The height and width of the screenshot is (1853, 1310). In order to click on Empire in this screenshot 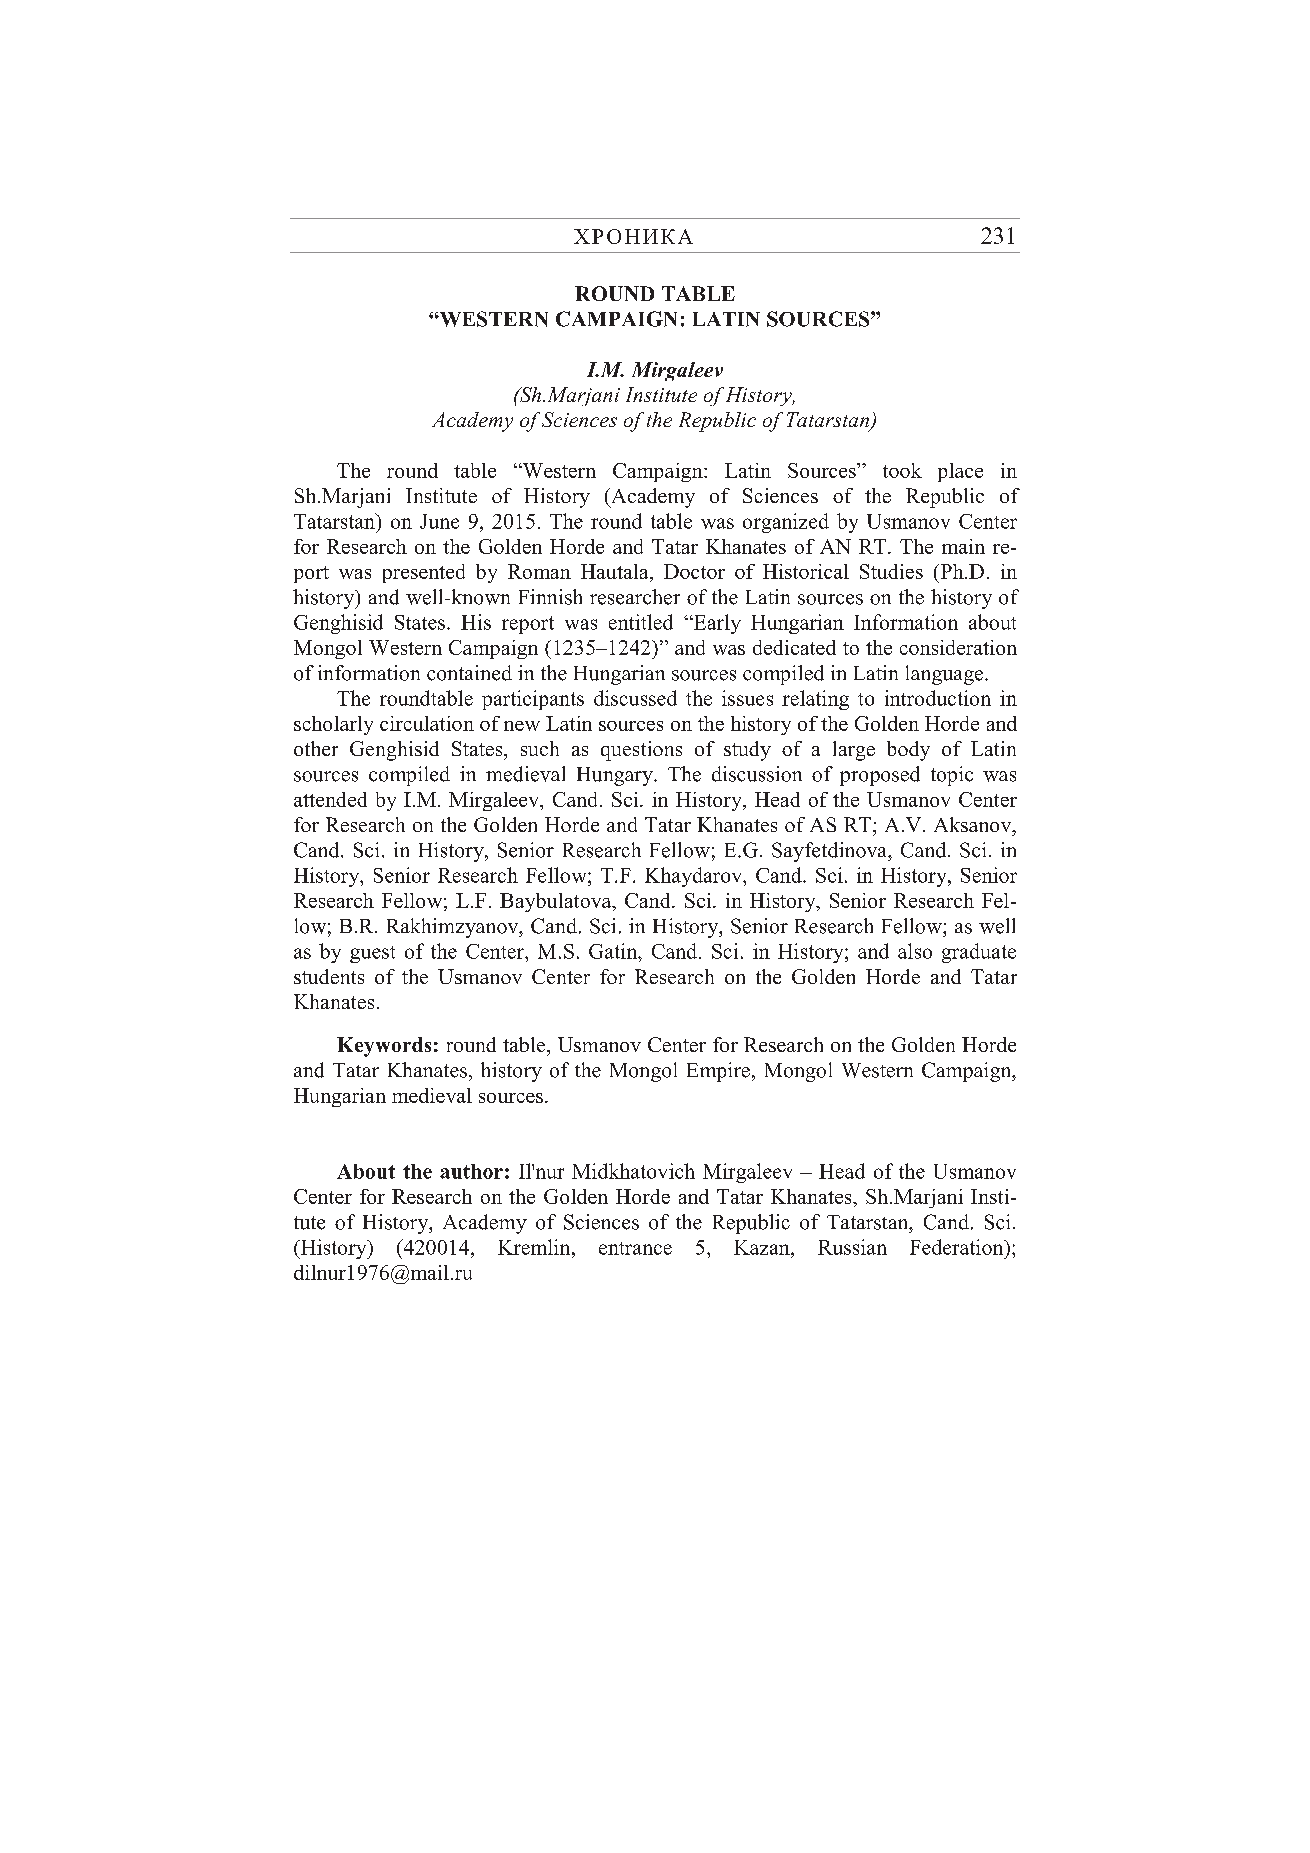, I will do `click(718, 1072)`.
